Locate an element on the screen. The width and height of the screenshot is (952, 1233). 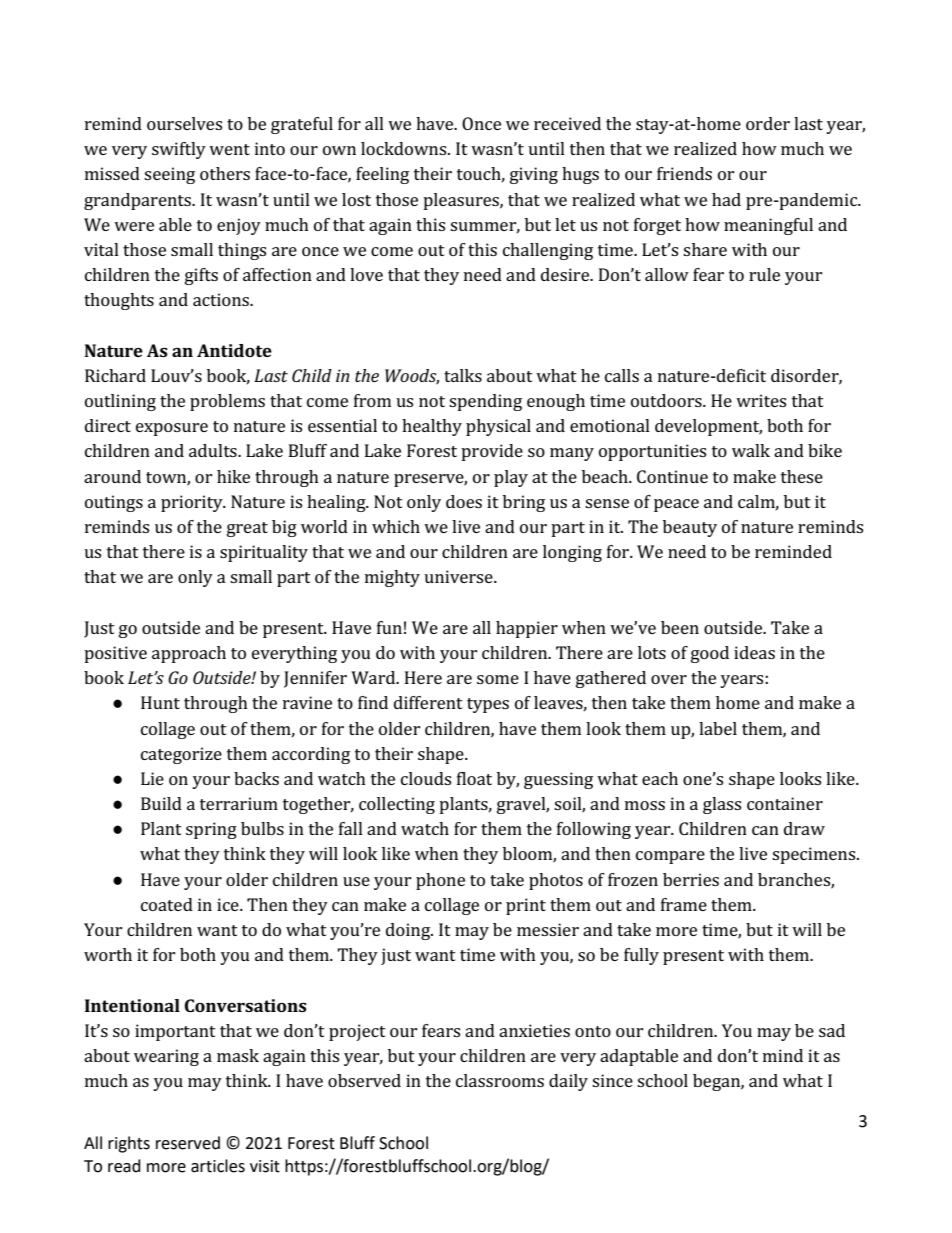
some is located at coordinates (498, 679).
